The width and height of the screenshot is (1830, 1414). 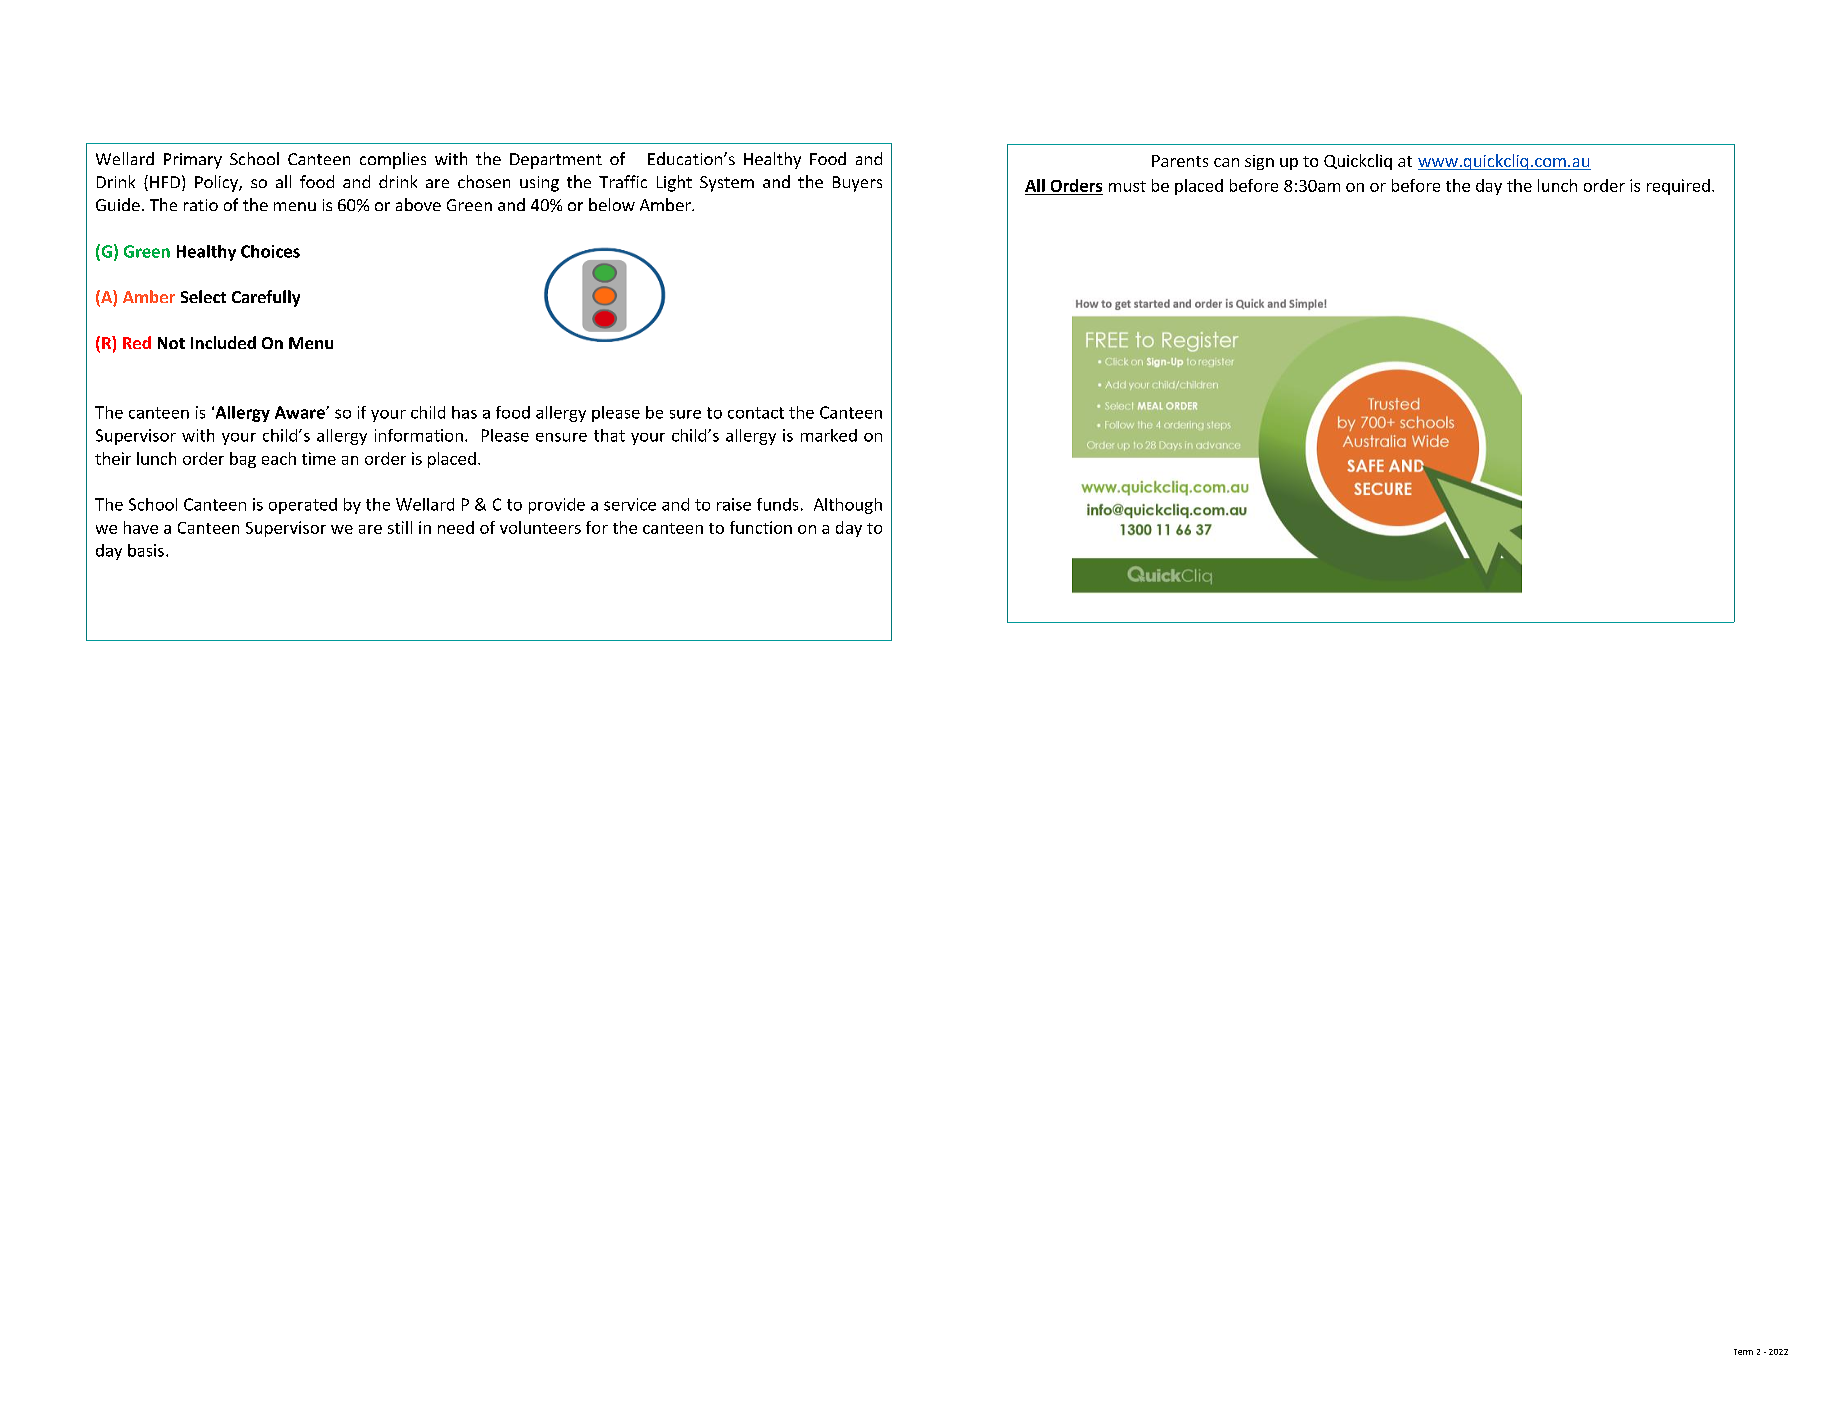 I want to click on function, so click(x=761, y=527).
